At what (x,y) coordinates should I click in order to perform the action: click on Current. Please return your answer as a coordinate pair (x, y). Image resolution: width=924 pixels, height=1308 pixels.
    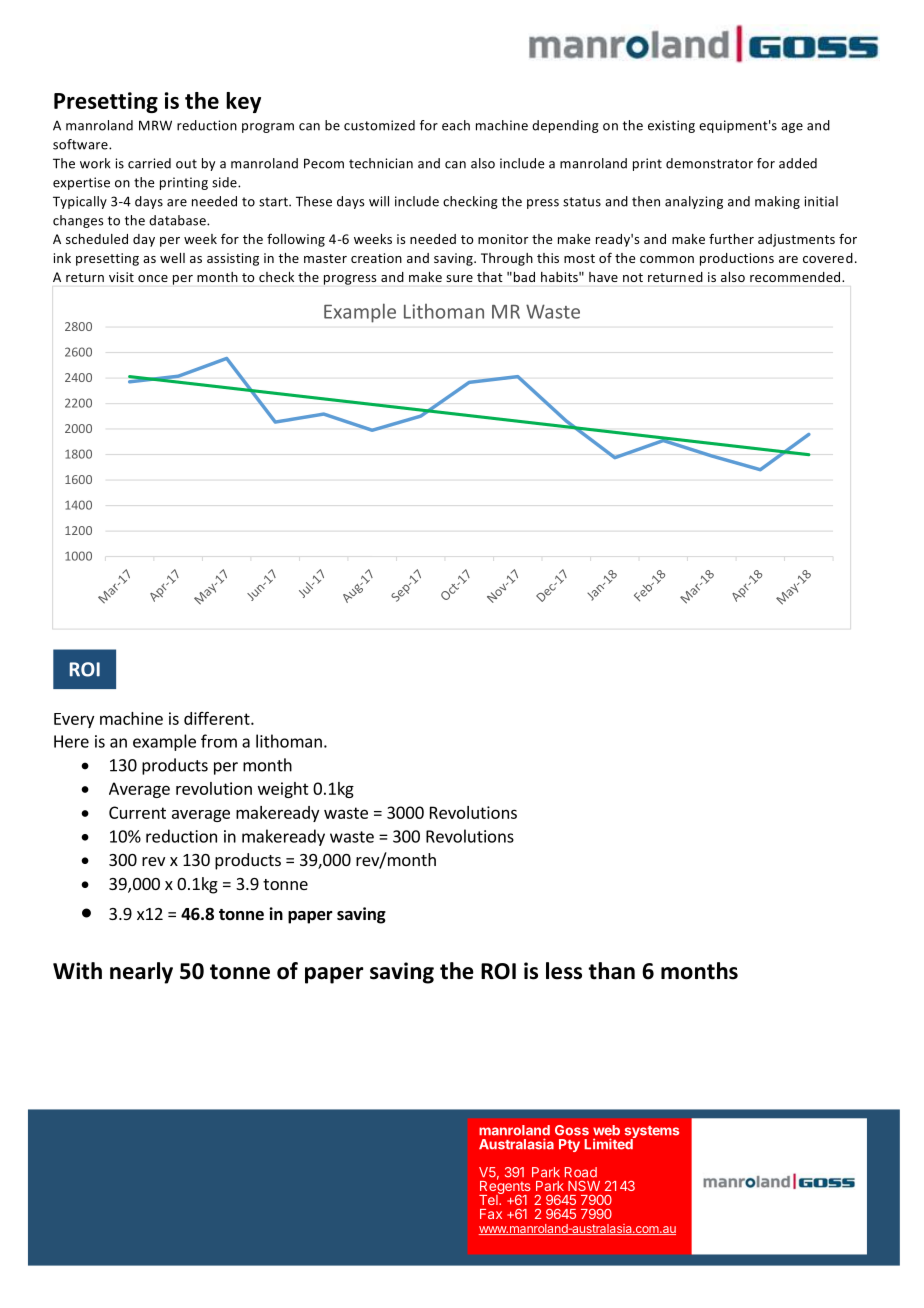
    Looking at the image, I should click on (137, 812).
